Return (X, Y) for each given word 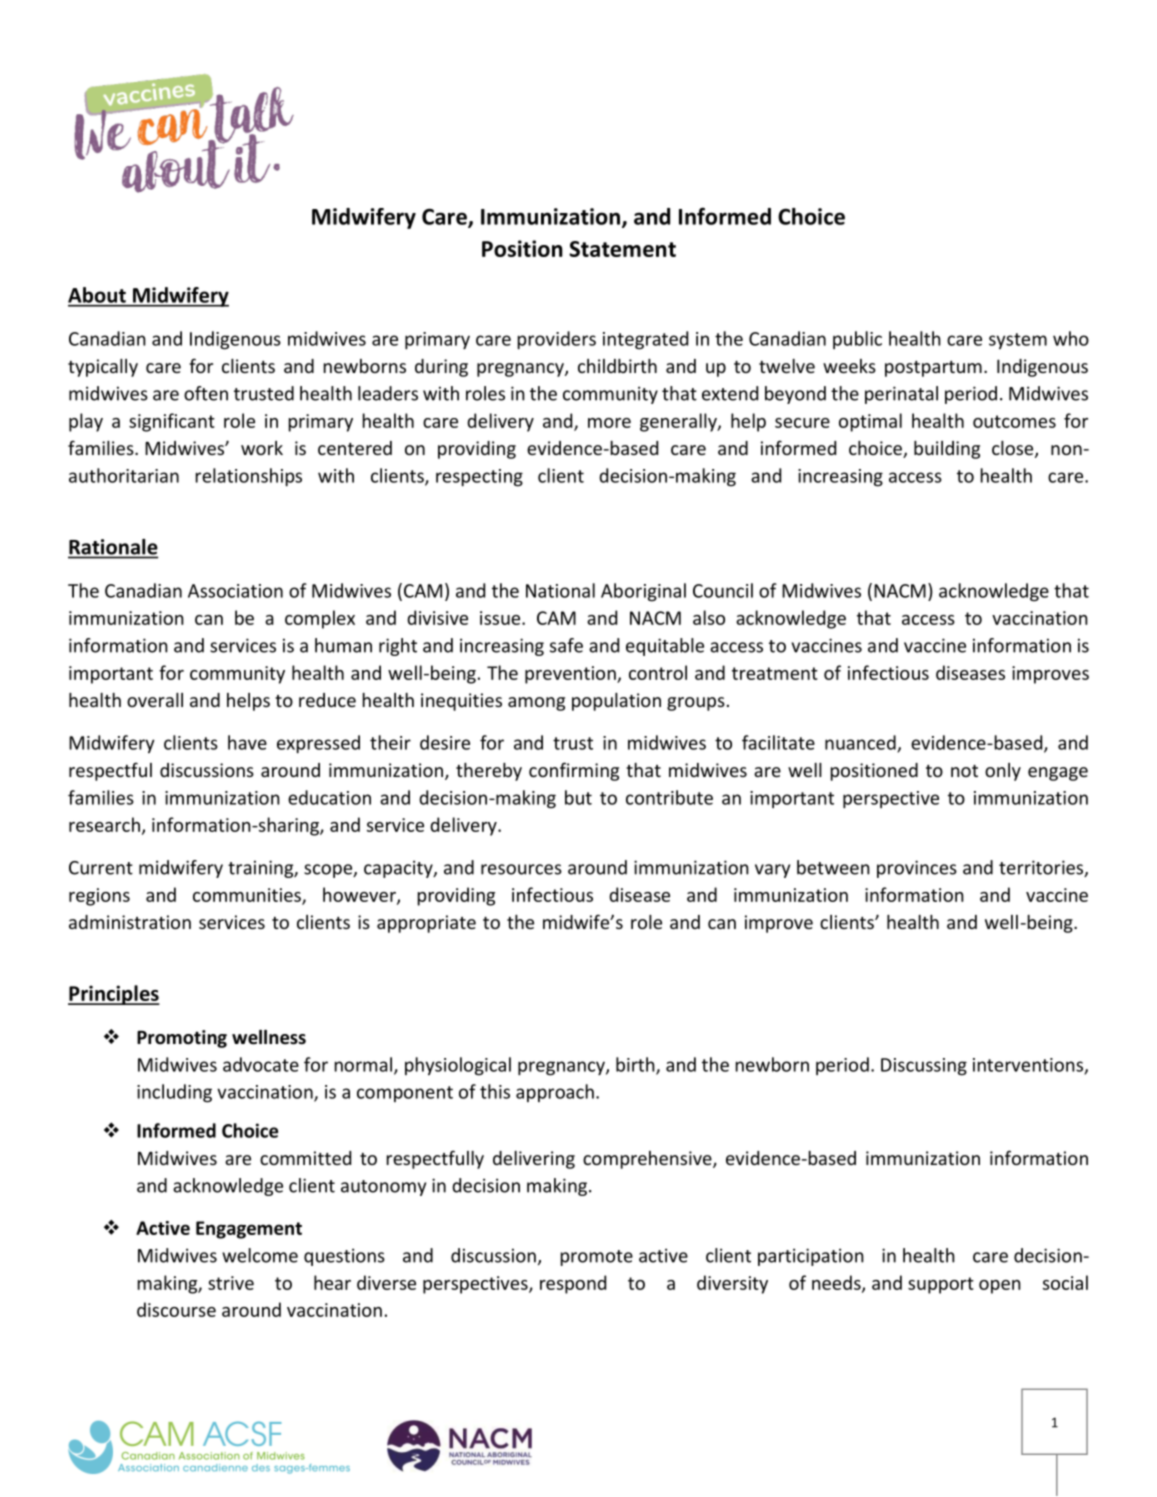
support (941, 1285)
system (1018, 341)
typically (103, 368)
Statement (622, 249)
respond (573, 1284)
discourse (176, 1309)
